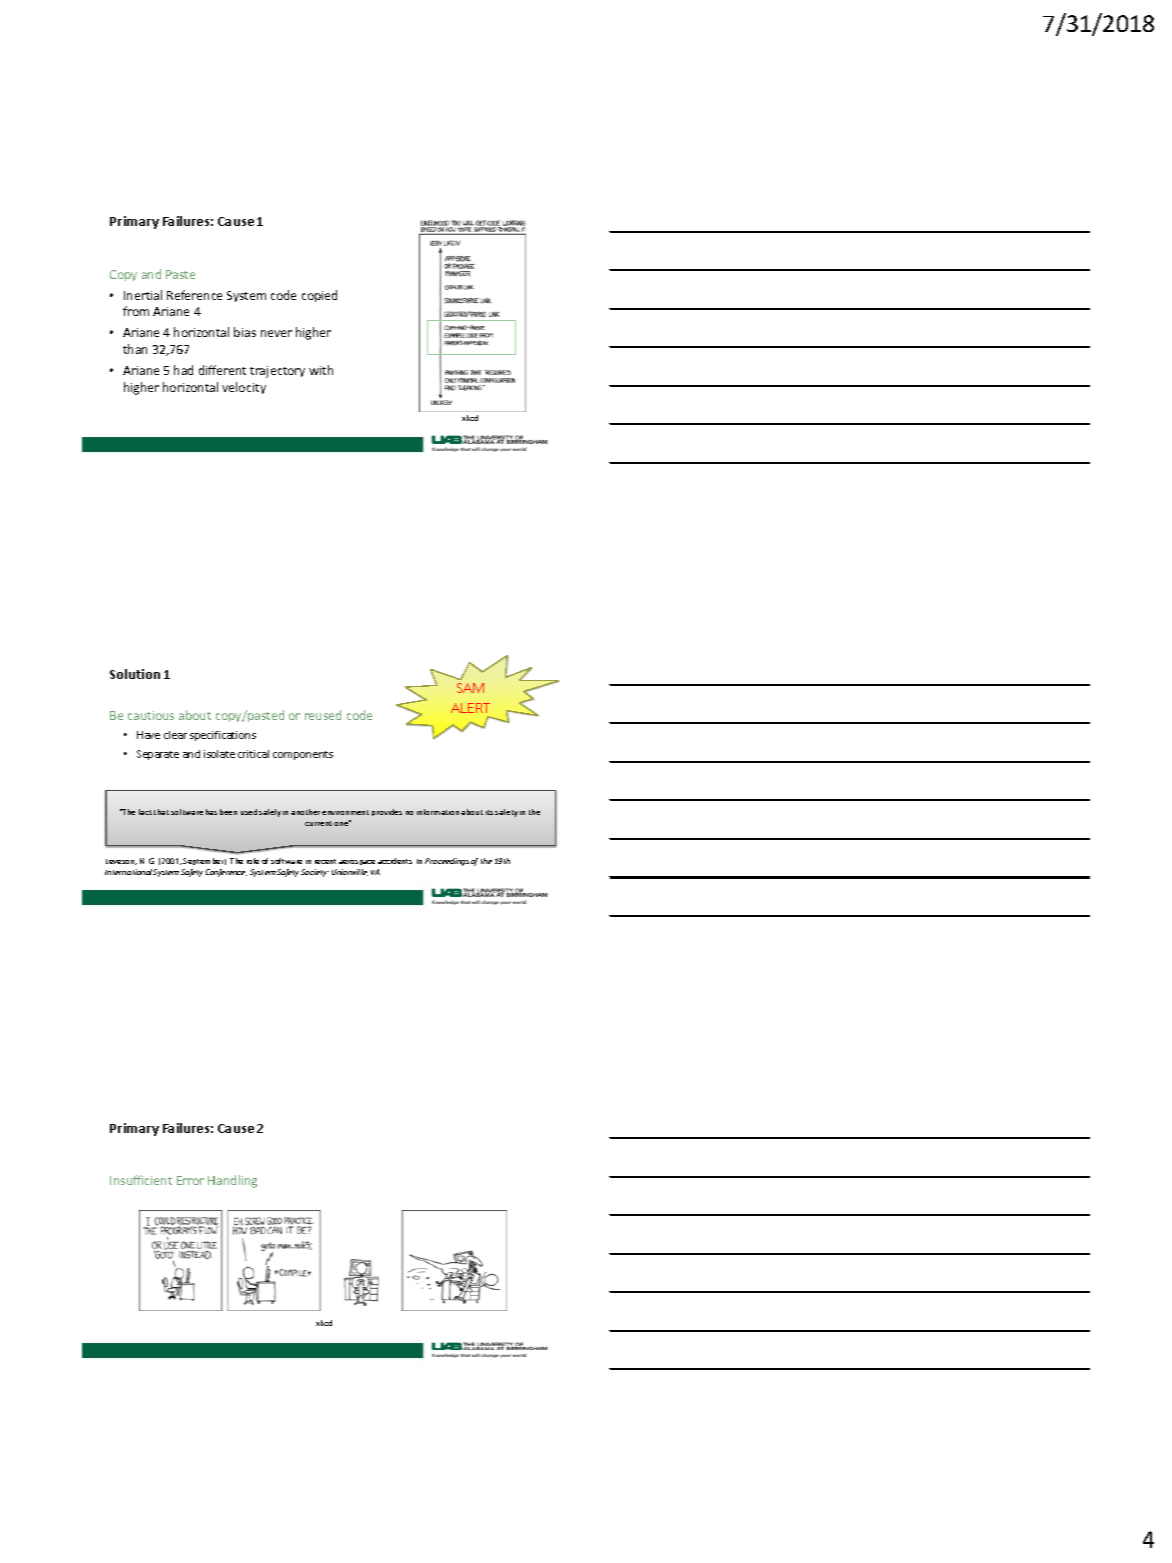 Image resolution: width=1172 pixels, height=1563 pixels. Describe the element at coordinates (175, 735) in the page. I see `clear` at that location.
